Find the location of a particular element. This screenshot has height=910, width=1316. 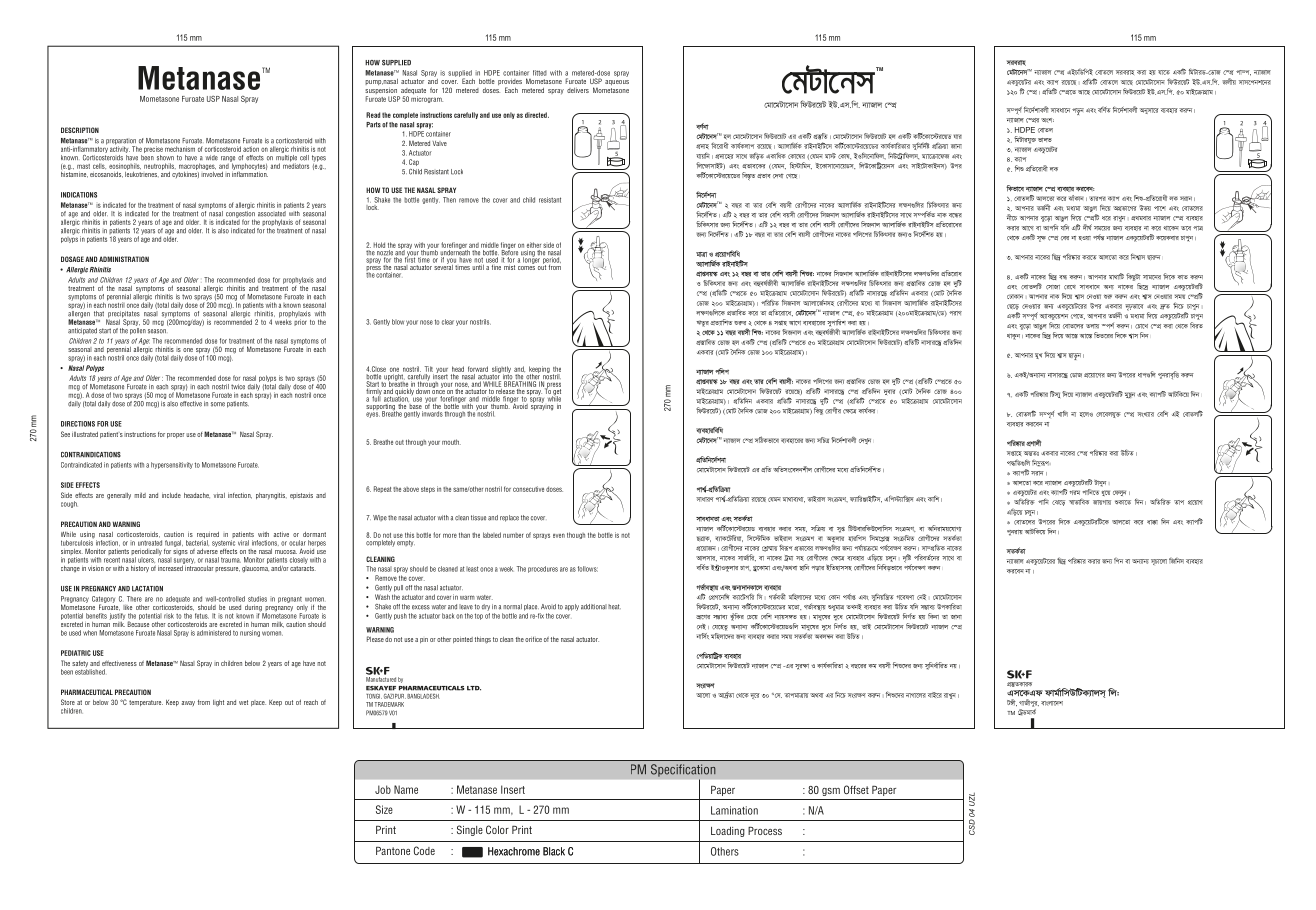

Mig is located at coordinates (1075, 492).
